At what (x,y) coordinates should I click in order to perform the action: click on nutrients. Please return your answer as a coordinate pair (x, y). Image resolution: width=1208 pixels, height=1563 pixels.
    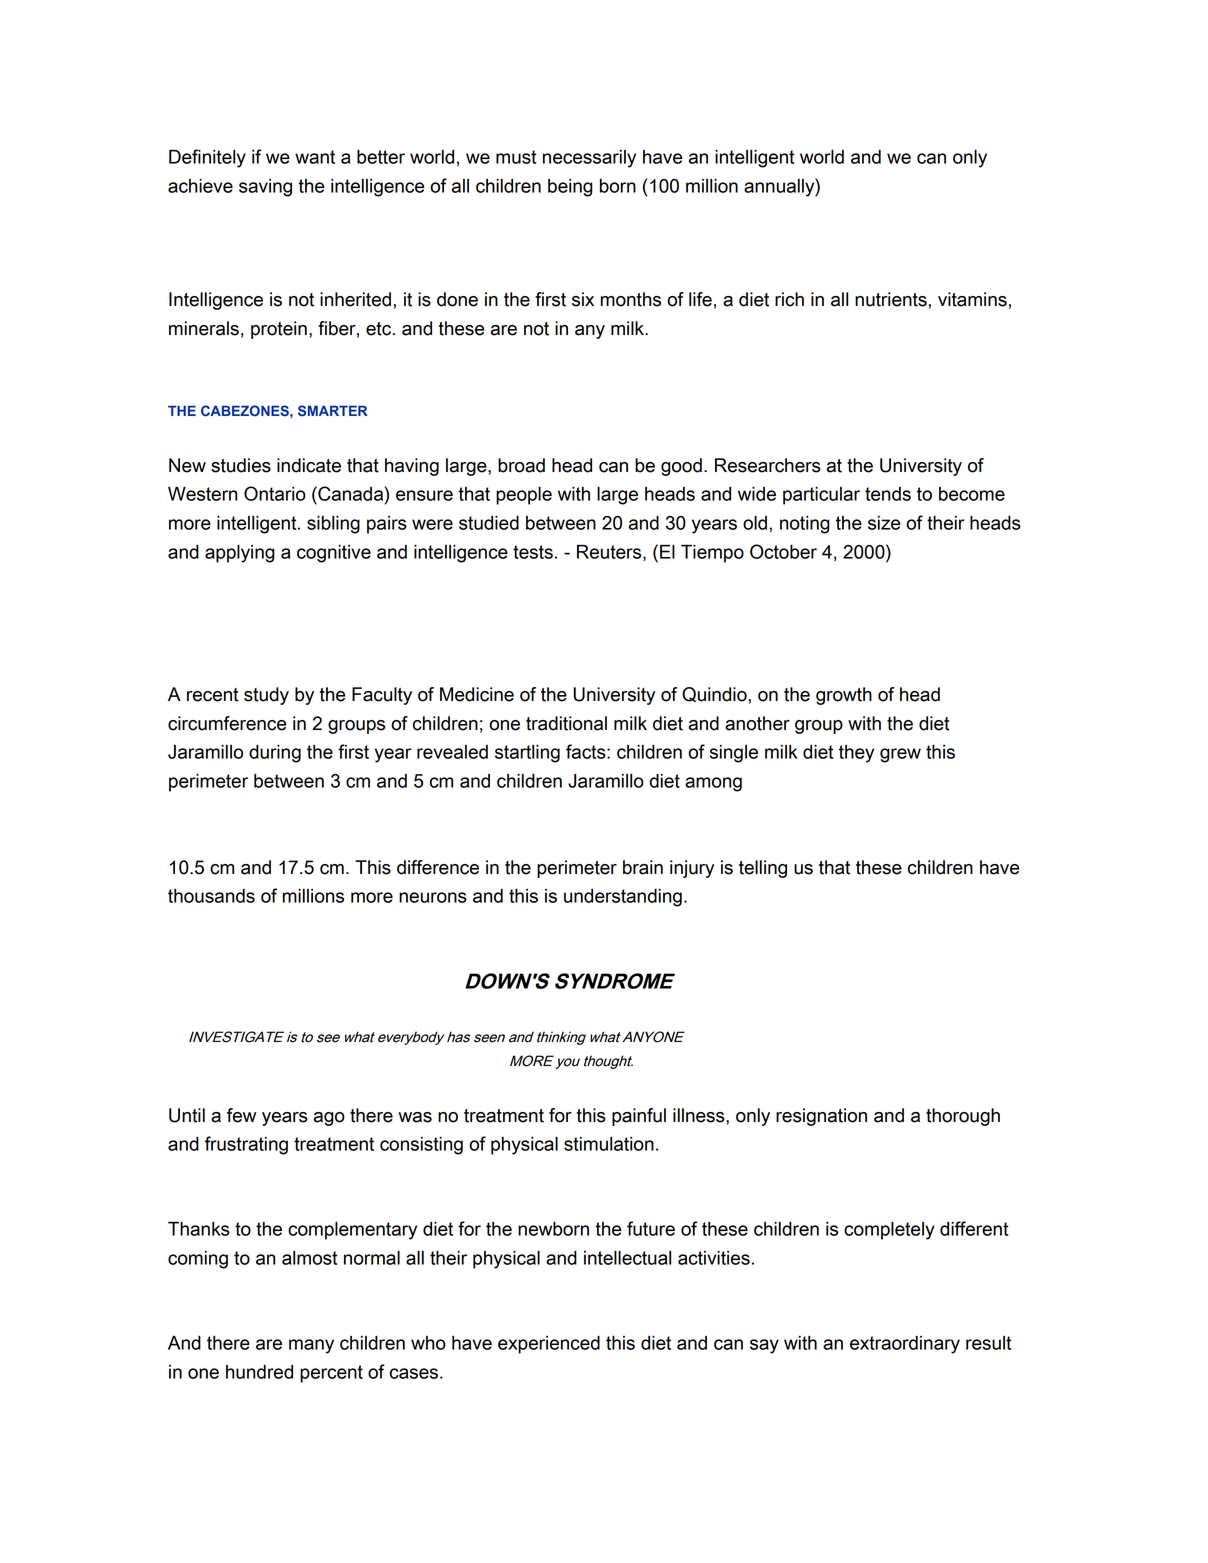
    Looking at the image, I should click on (891, 299).
